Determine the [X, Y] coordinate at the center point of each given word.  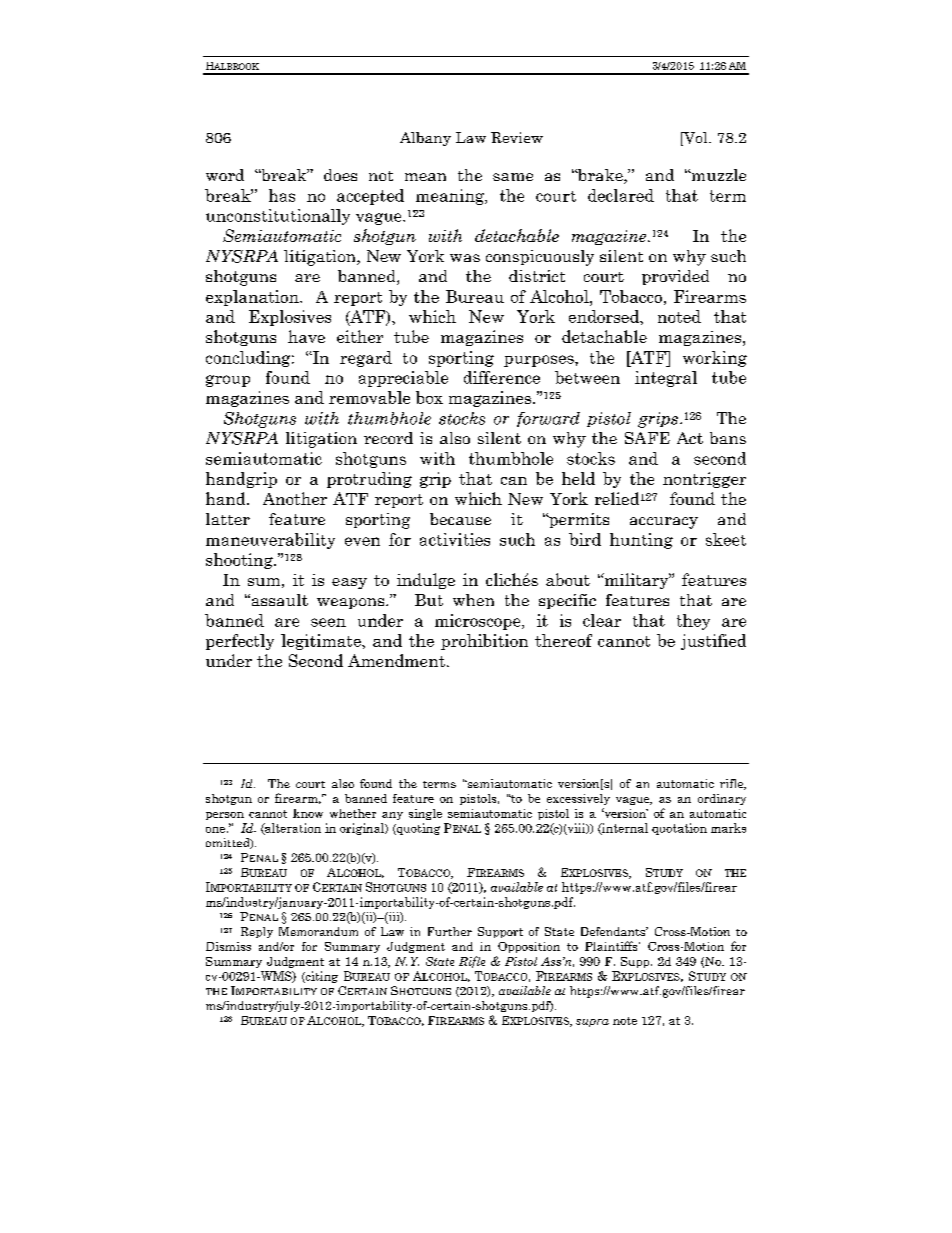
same [513, 177]
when [473, 600]
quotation [679, 829]
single [425, 814]
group [228, 381]
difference [502, 377]
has [282, 195]
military [636, 581]
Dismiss [228, 946]
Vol [696, 139]
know [308, 813]
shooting [240, 561]
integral [666, 379]
